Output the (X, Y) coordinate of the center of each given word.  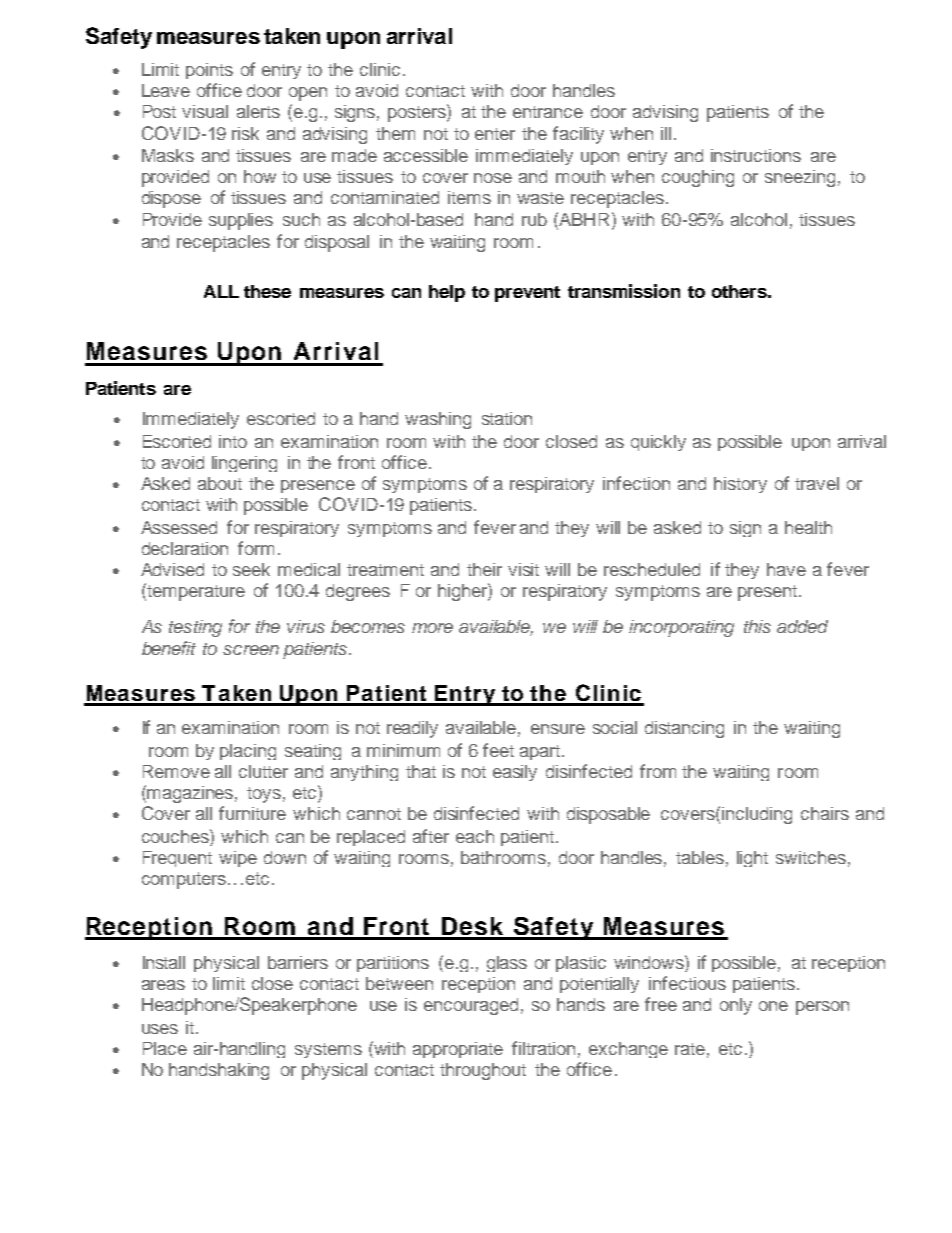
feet (498, 750)
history (740, 485)
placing (248, 752)
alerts (258, 111)
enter (495, 134)
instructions (756, 155)
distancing (684, 729)
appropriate (458, 1050)
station (507, 418)
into (233, 441)
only (736, 1006)
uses (160, 1029)
